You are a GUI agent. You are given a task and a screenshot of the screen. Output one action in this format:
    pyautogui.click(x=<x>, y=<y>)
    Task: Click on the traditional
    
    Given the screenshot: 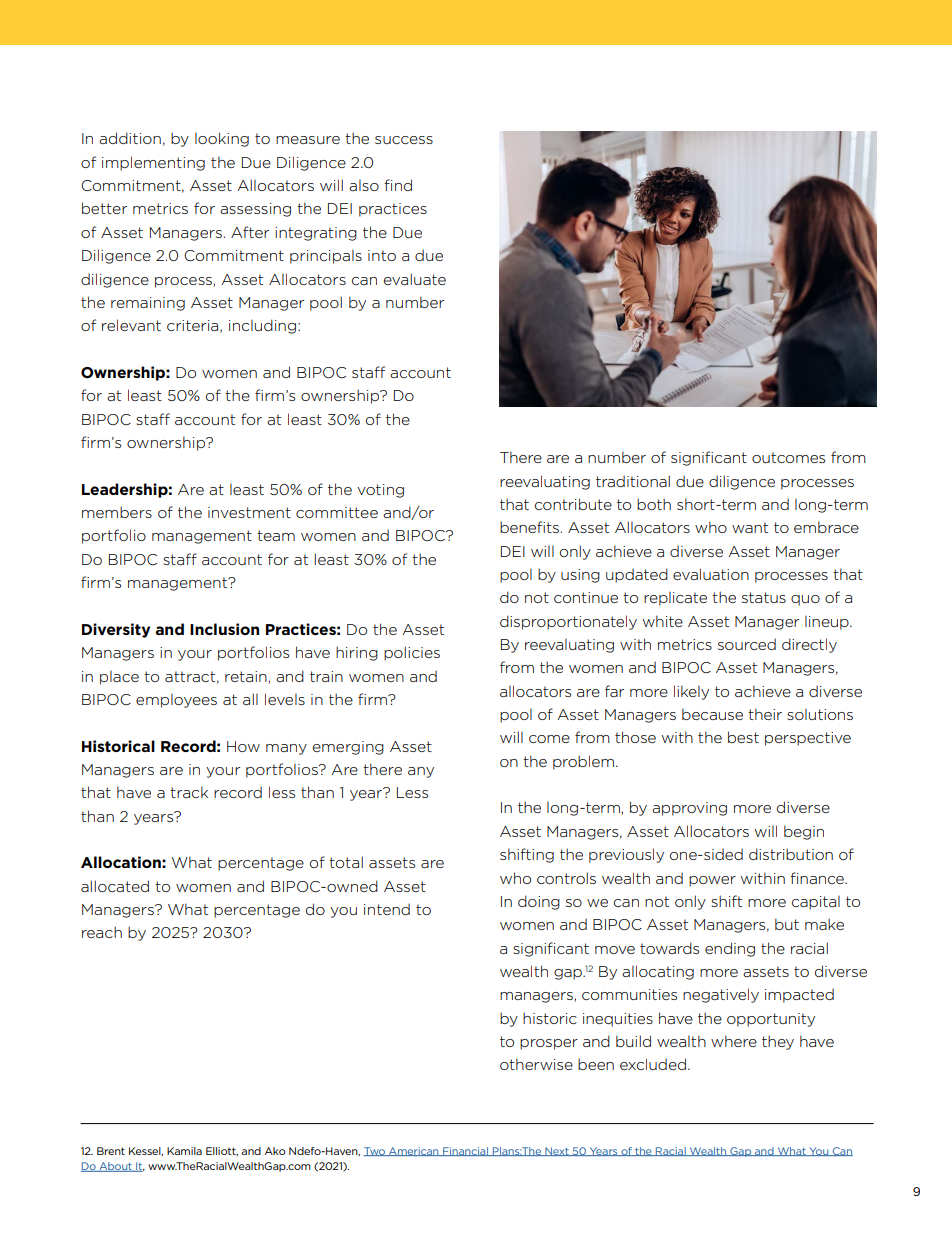 What is the action you would take?
    pyautogui.click(x=633, y=481)
